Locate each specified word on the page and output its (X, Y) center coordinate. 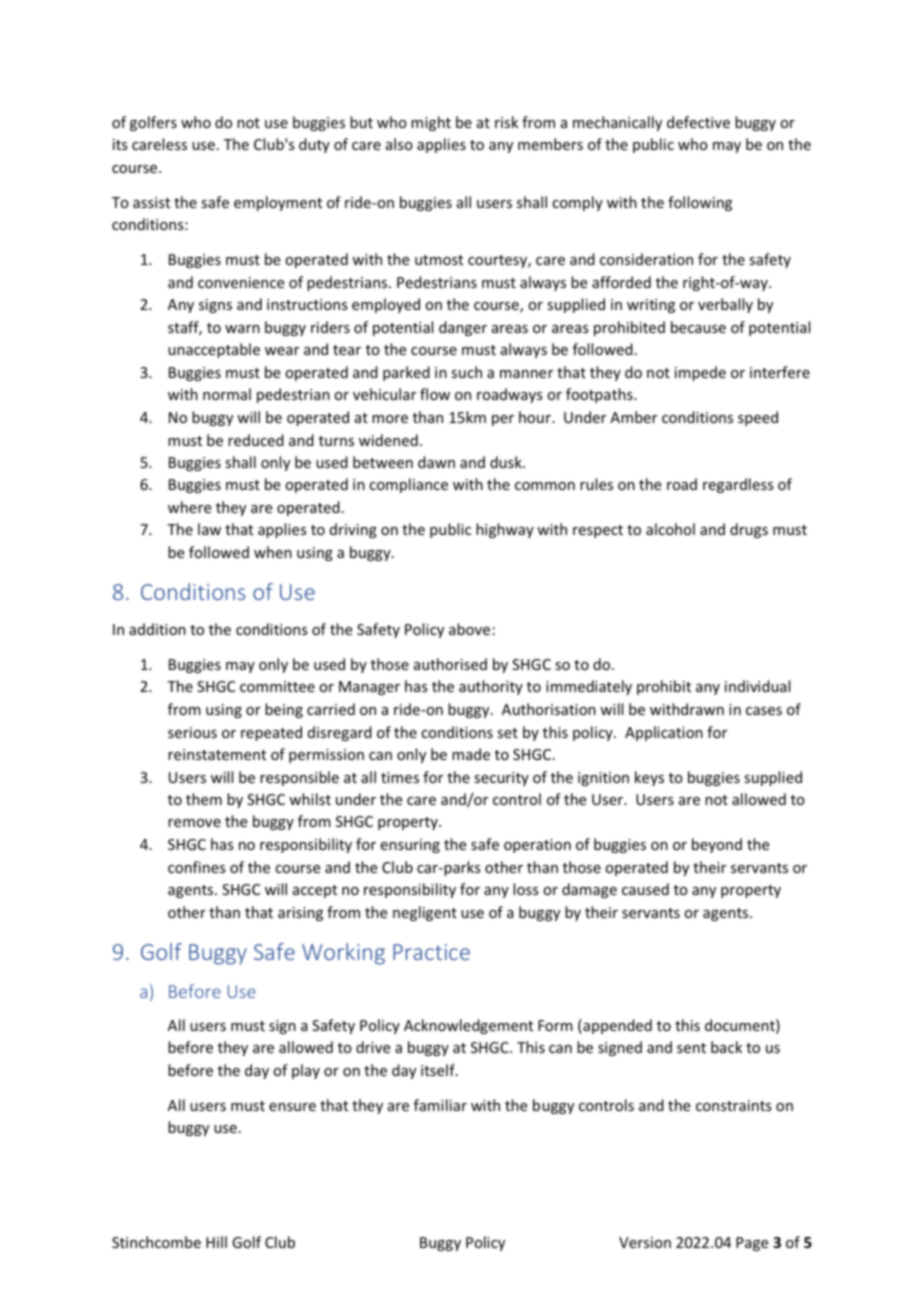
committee (277, 686)
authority (491, 687)
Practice (431, 952)
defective (698, 122)
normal (227, 394)
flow (435, 394)
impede (700, 373)
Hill (216, 1242)
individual (757, 686)
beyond (717, 845)
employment (278, 203)
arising (300, 914)
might (431, 123)
